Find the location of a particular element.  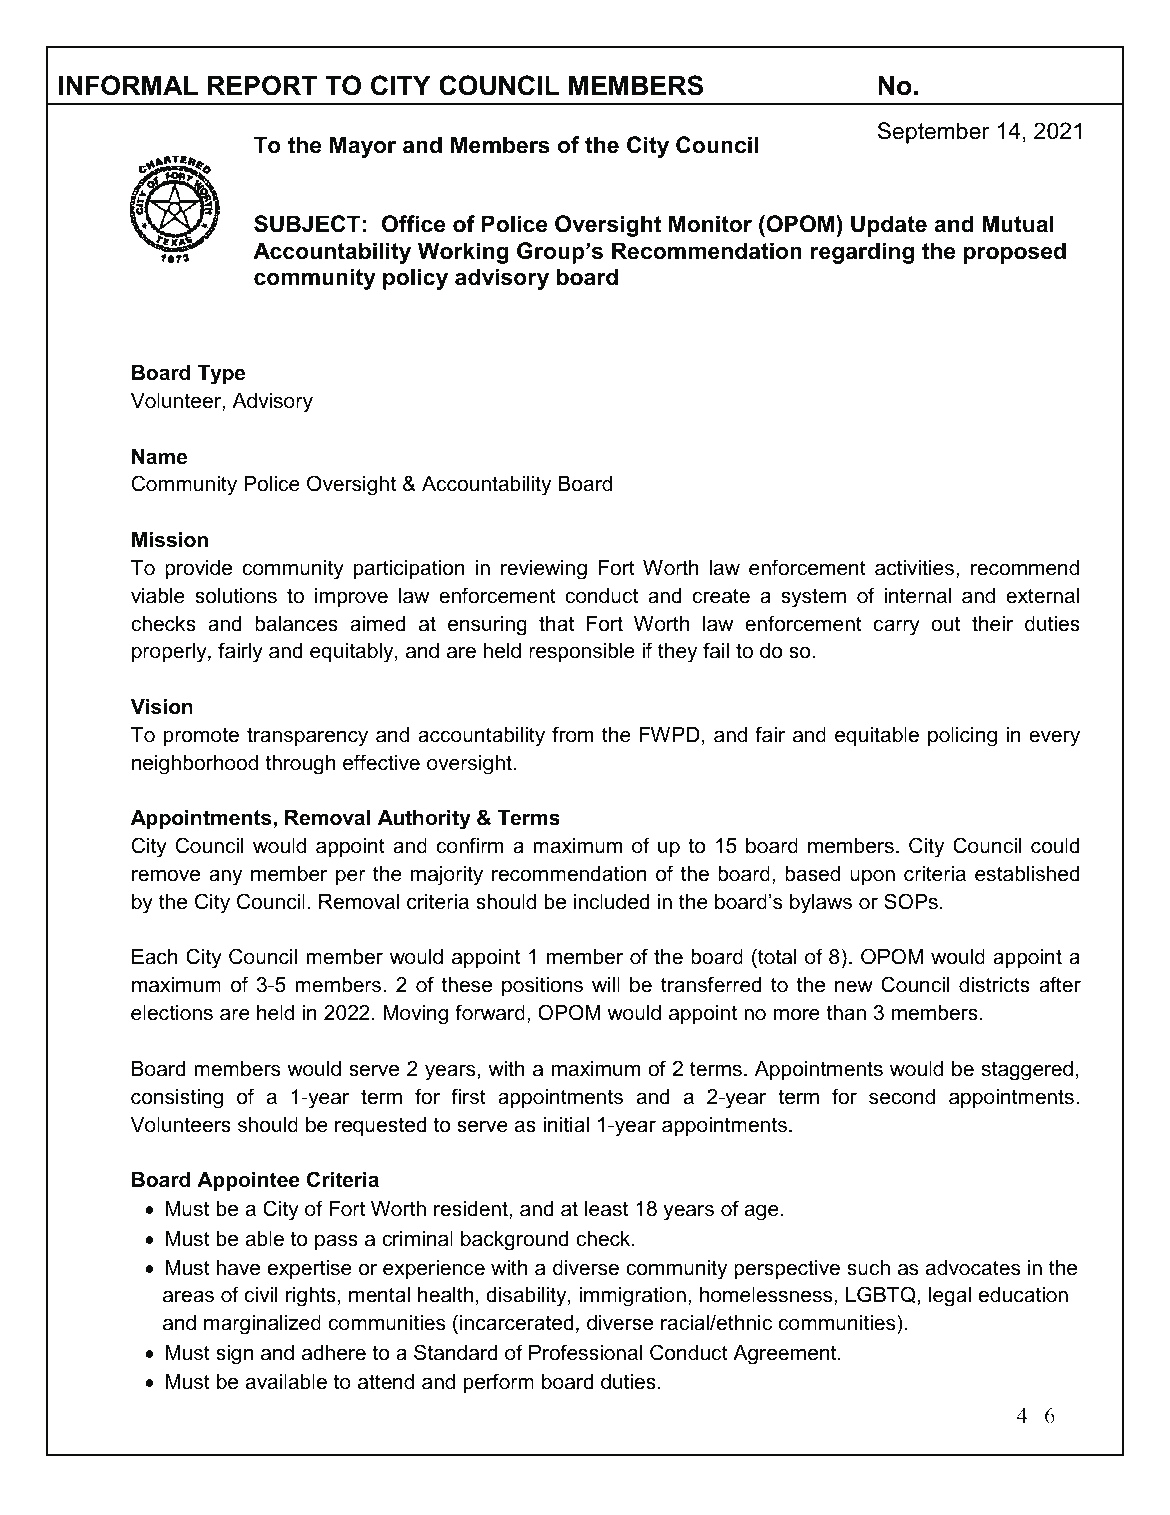

sign is located at coordinates (234, 1355).
